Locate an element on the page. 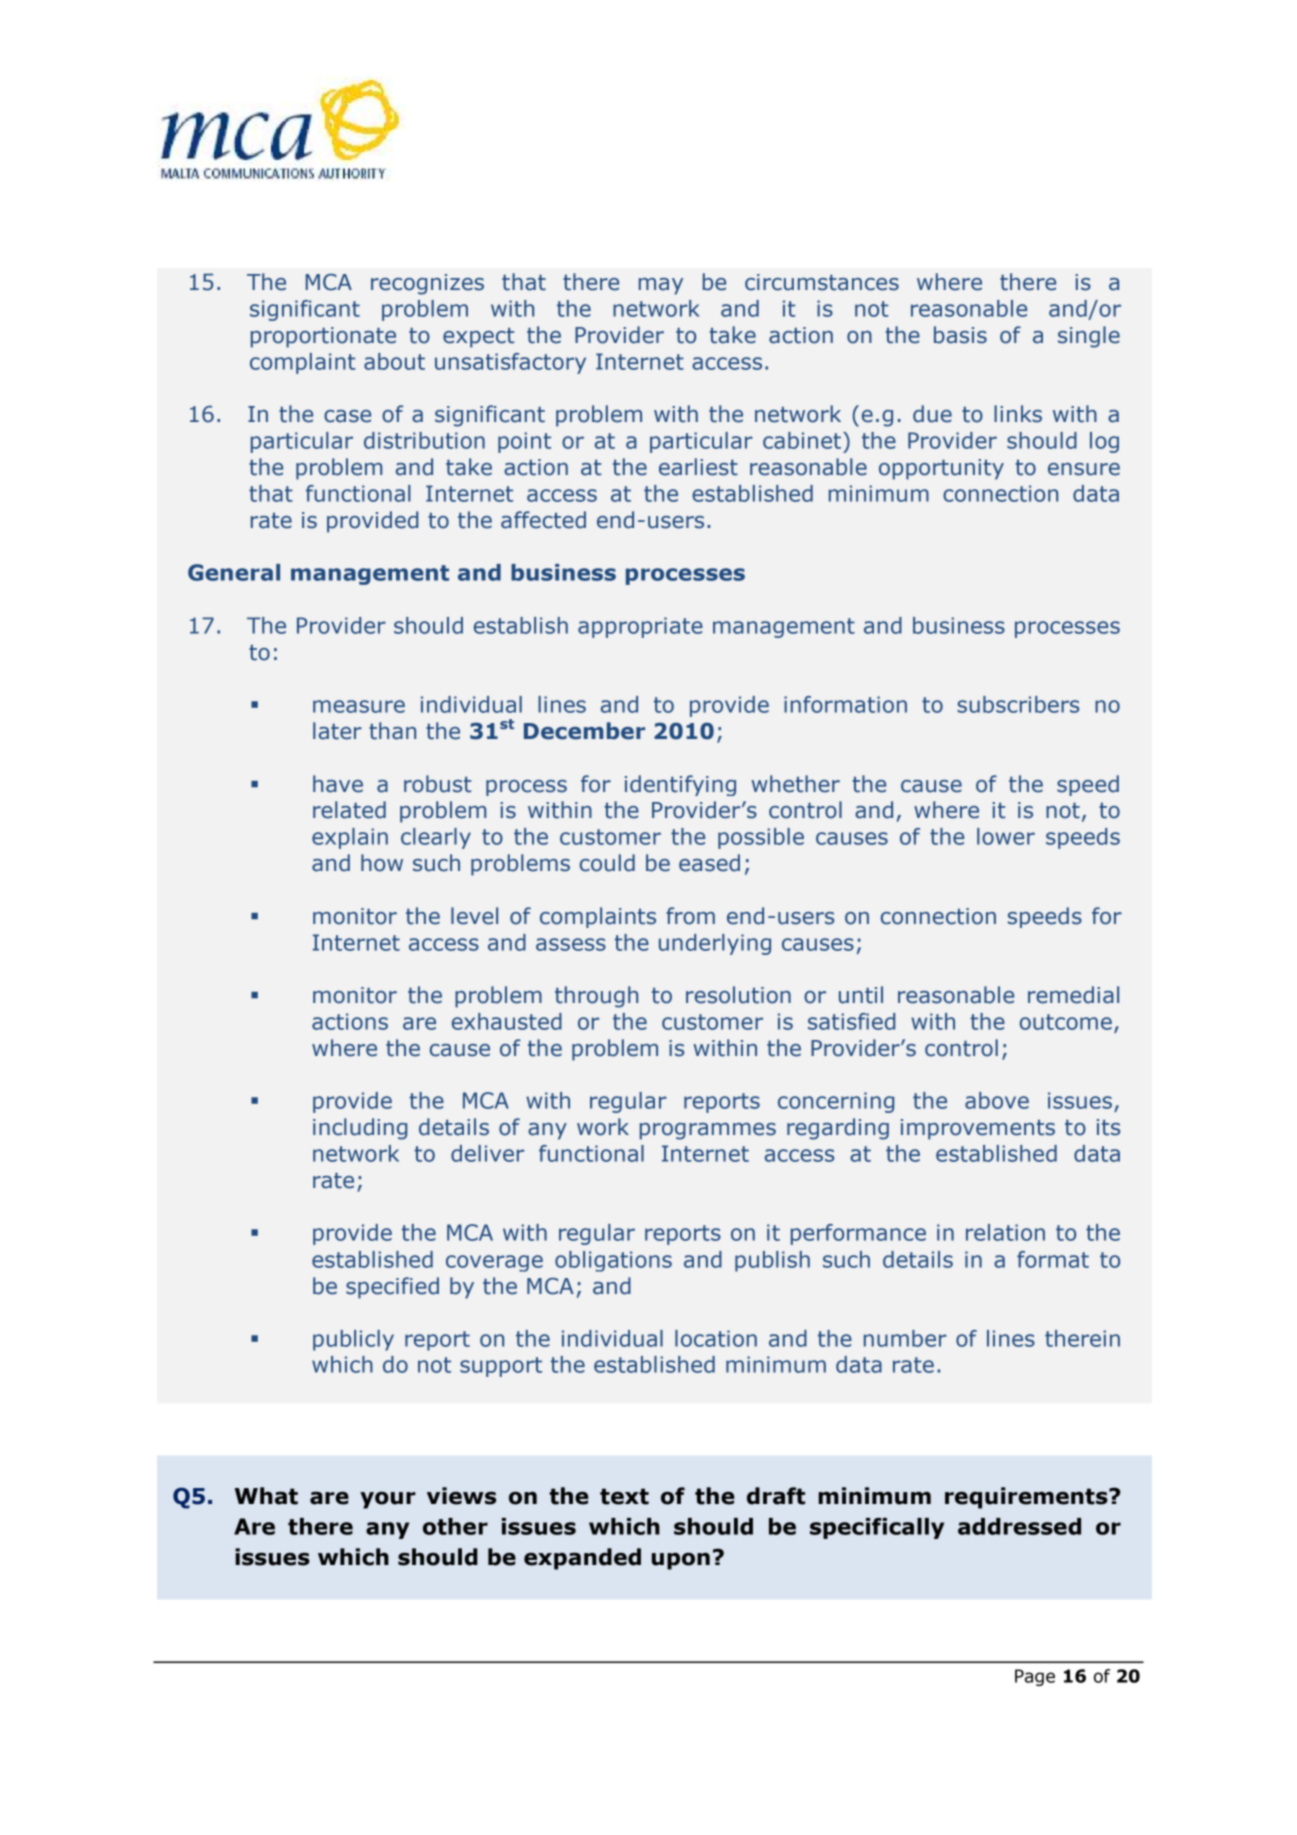 The width and height of the image is (1297, 1835). identifying is located at coordinates (680, 785).
